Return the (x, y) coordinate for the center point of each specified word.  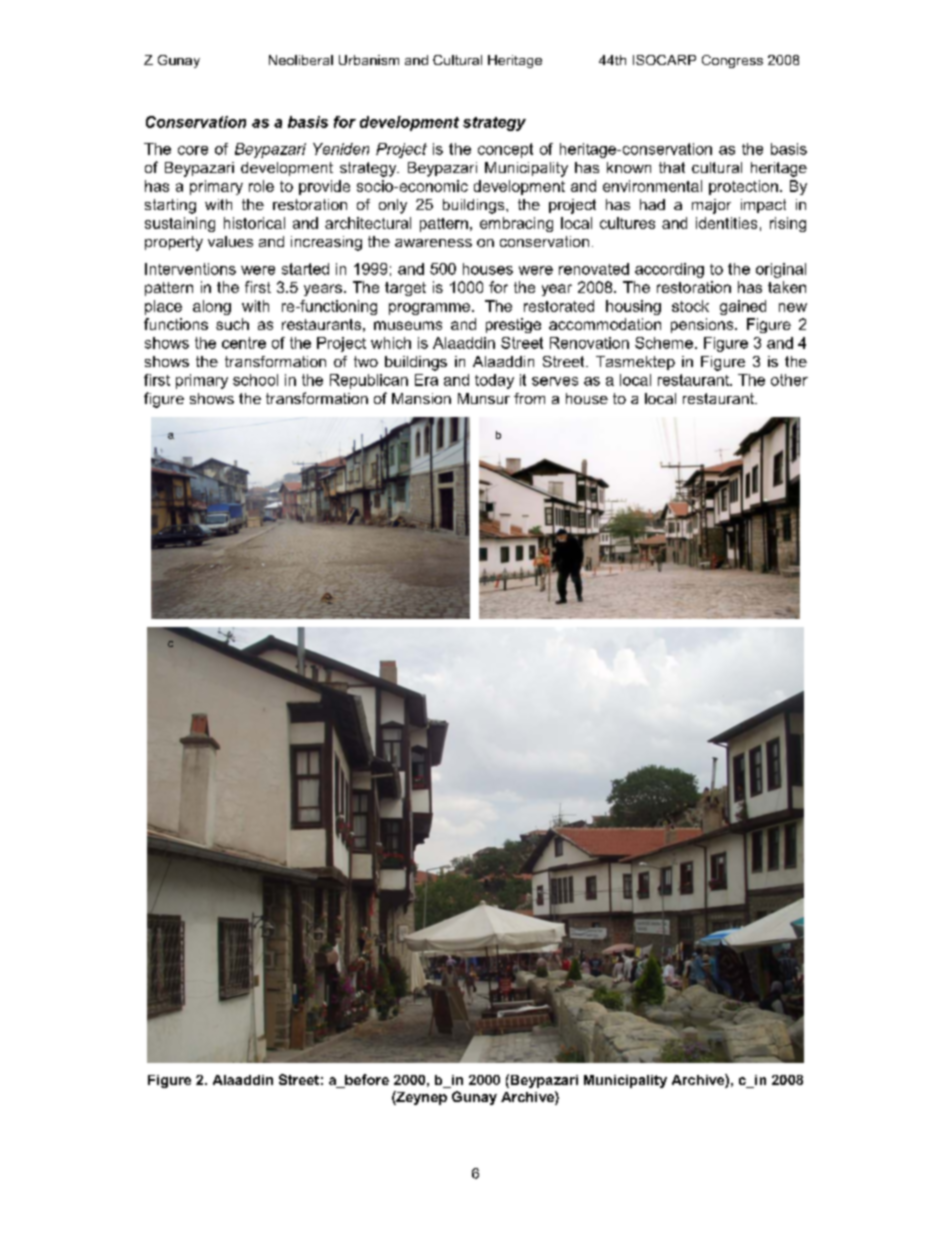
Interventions (190, 269)
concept (505, 150)
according (669, 270)
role (261, 186)
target (405, 289)
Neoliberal (301, 60)
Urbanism (369, 60)
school (255, 380)
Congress (732, 61)
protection (743, 187)
